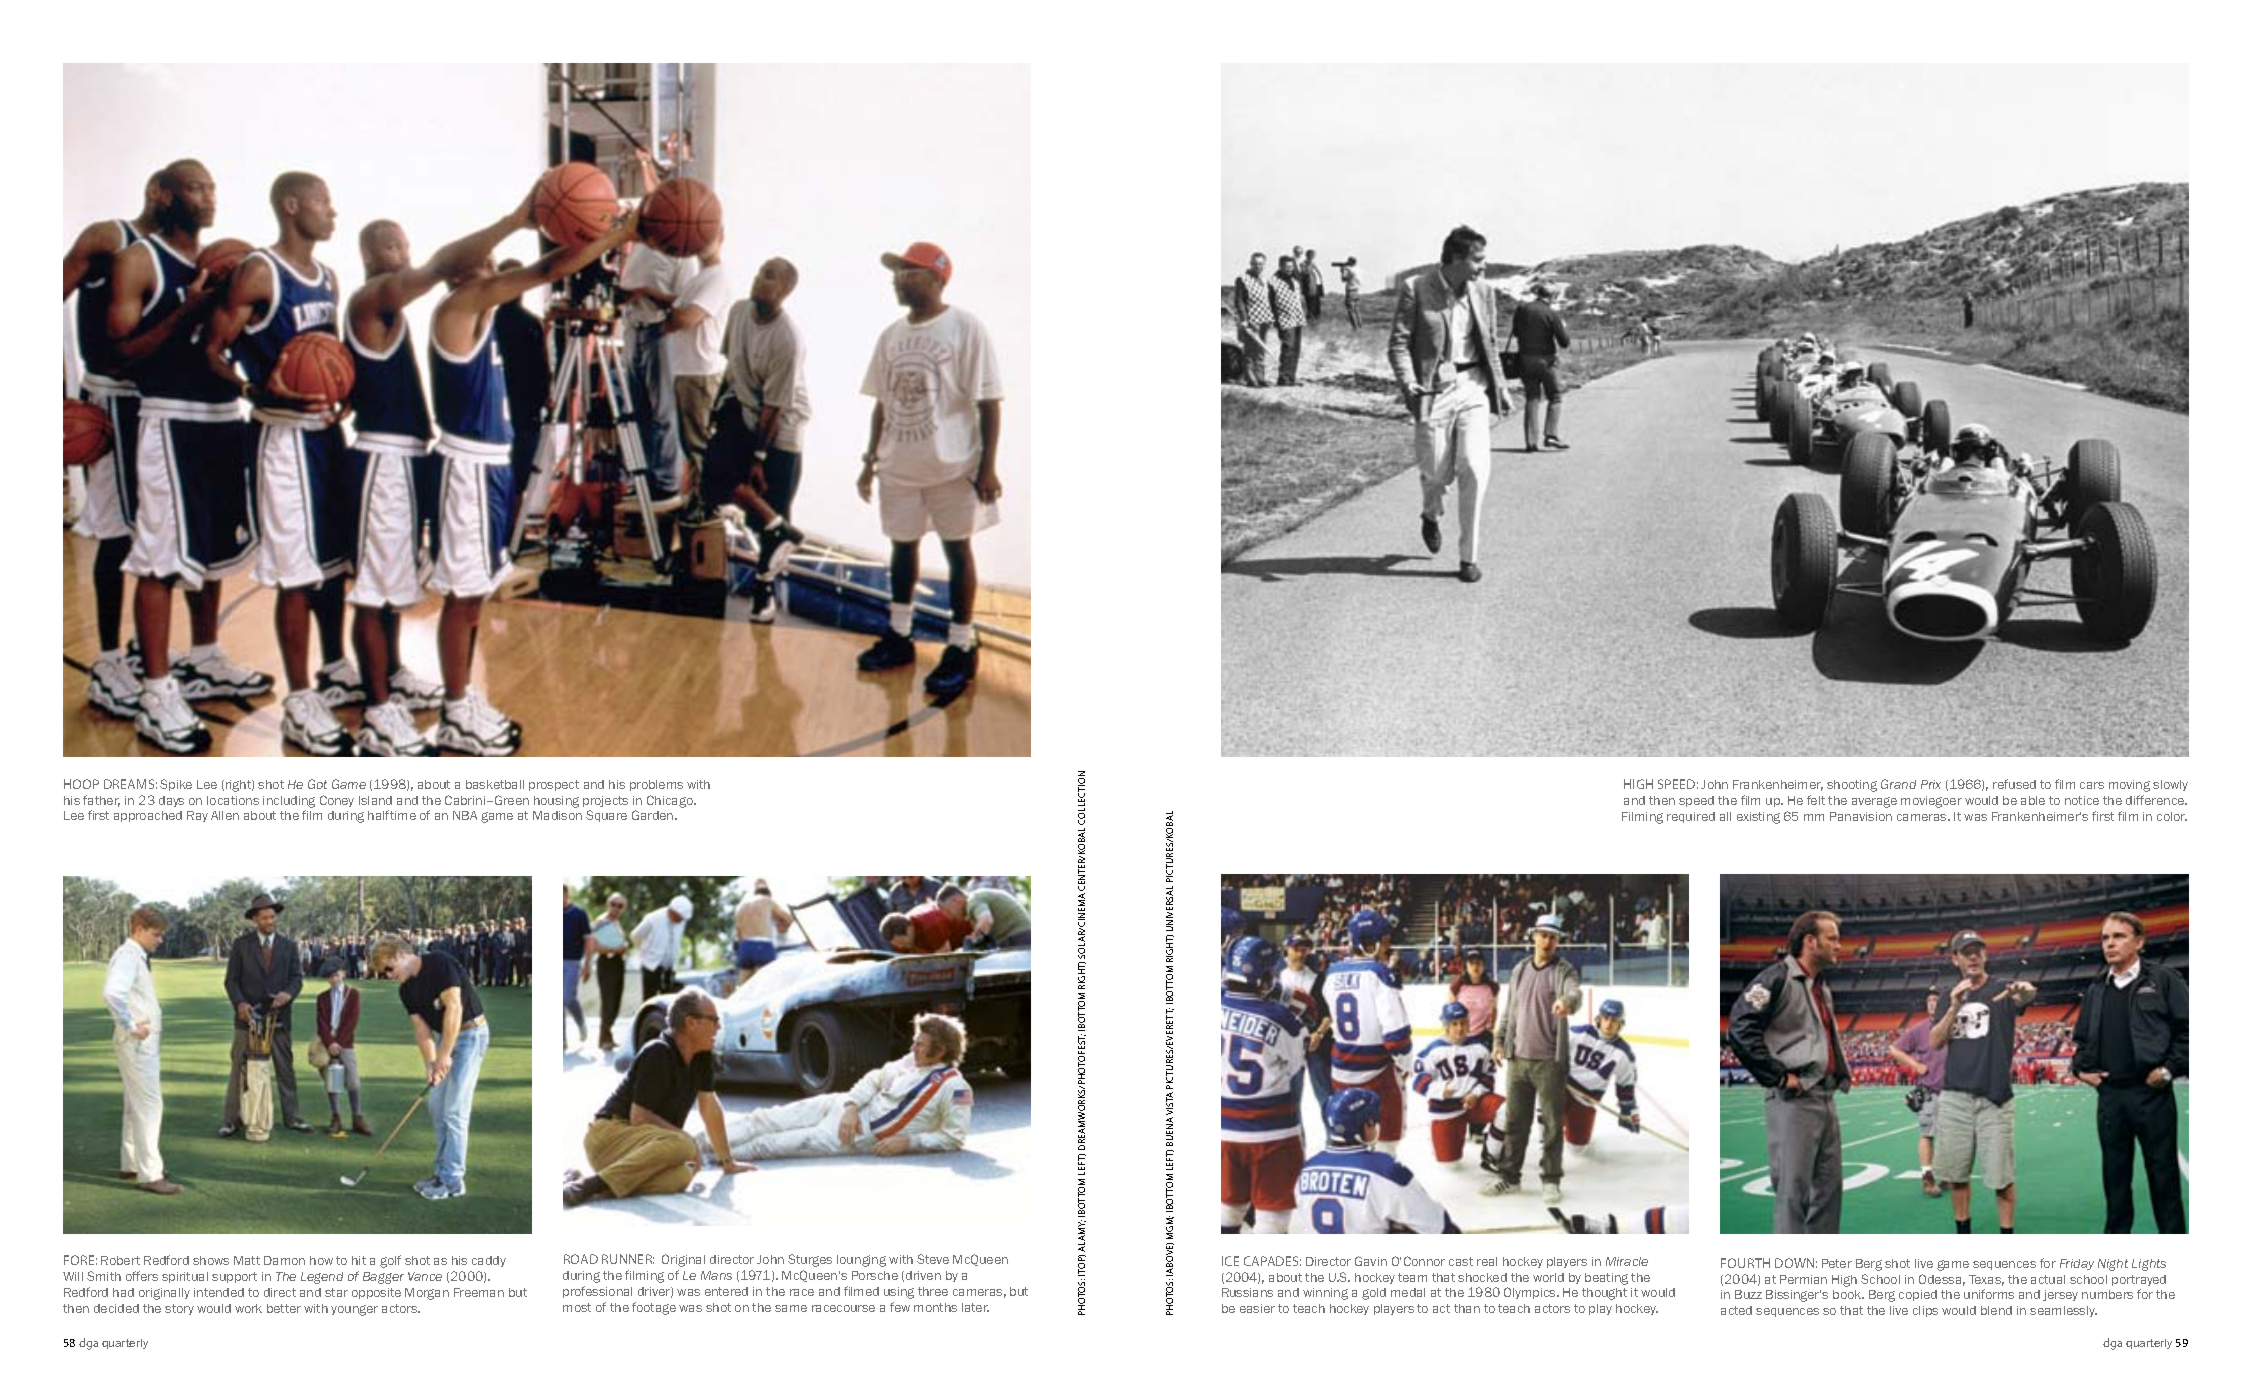 Image resolution: width=2252 pixels, height=1380 pixels. Describe the element at coordinates (359, 1260) in the page. I see `hit` at that location.
